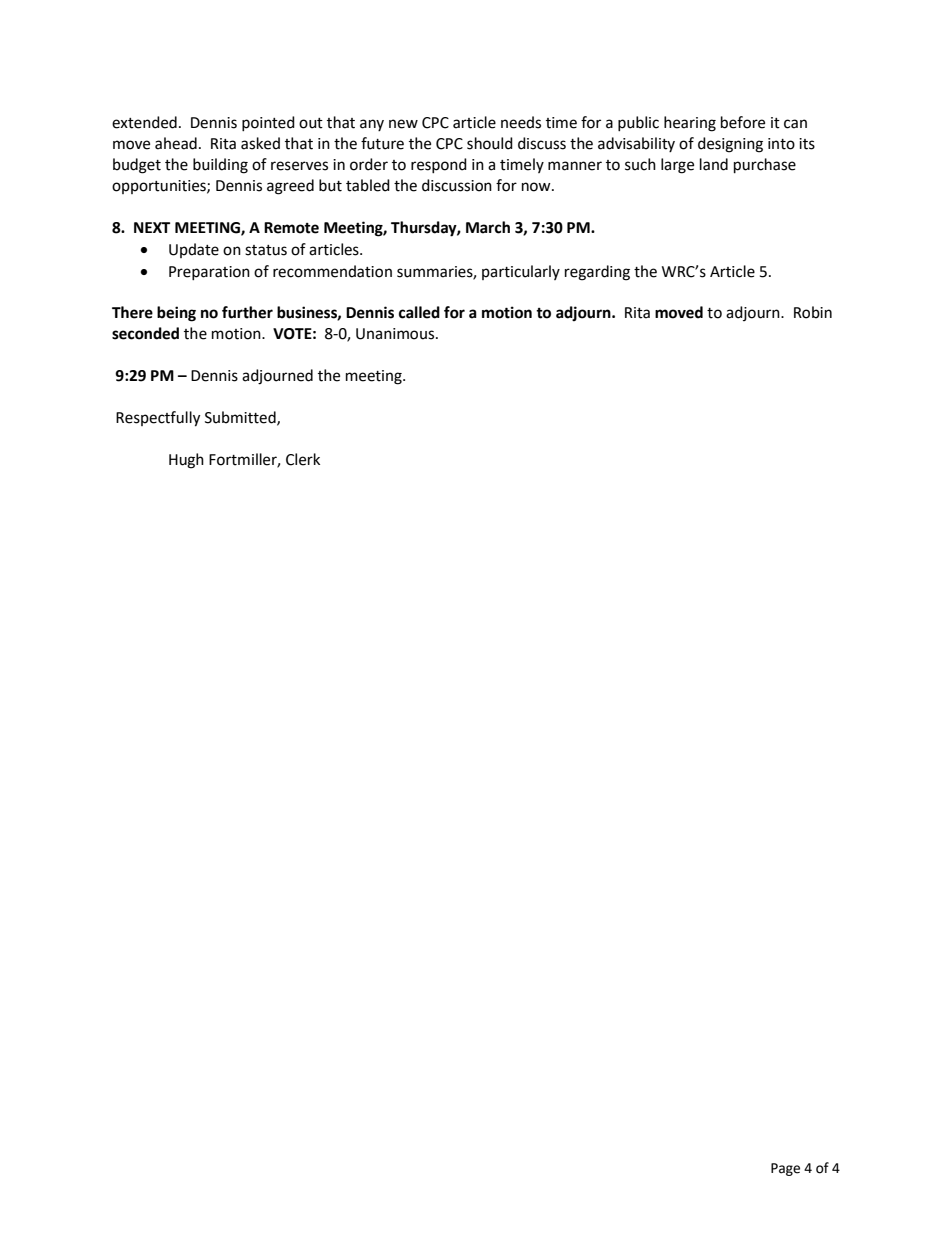 The width and height of the screenshot is (952, 1233). Describe the element at coordinates (730, 145) in the screenshot. I see `designing` at that location.
